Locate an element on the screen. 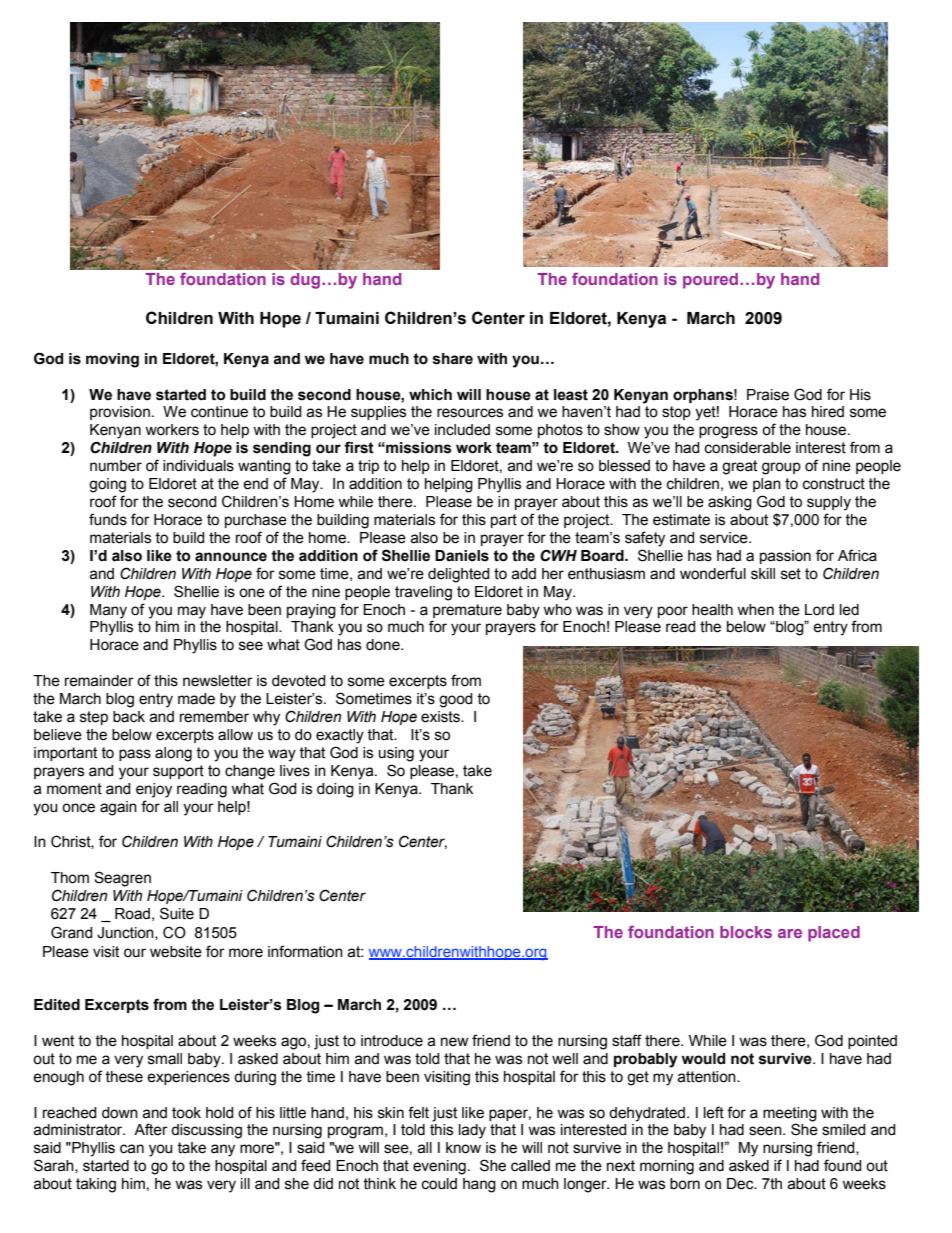 This screenshot has width=952, height=1233. Praise is located at coordinates (768, 395).
